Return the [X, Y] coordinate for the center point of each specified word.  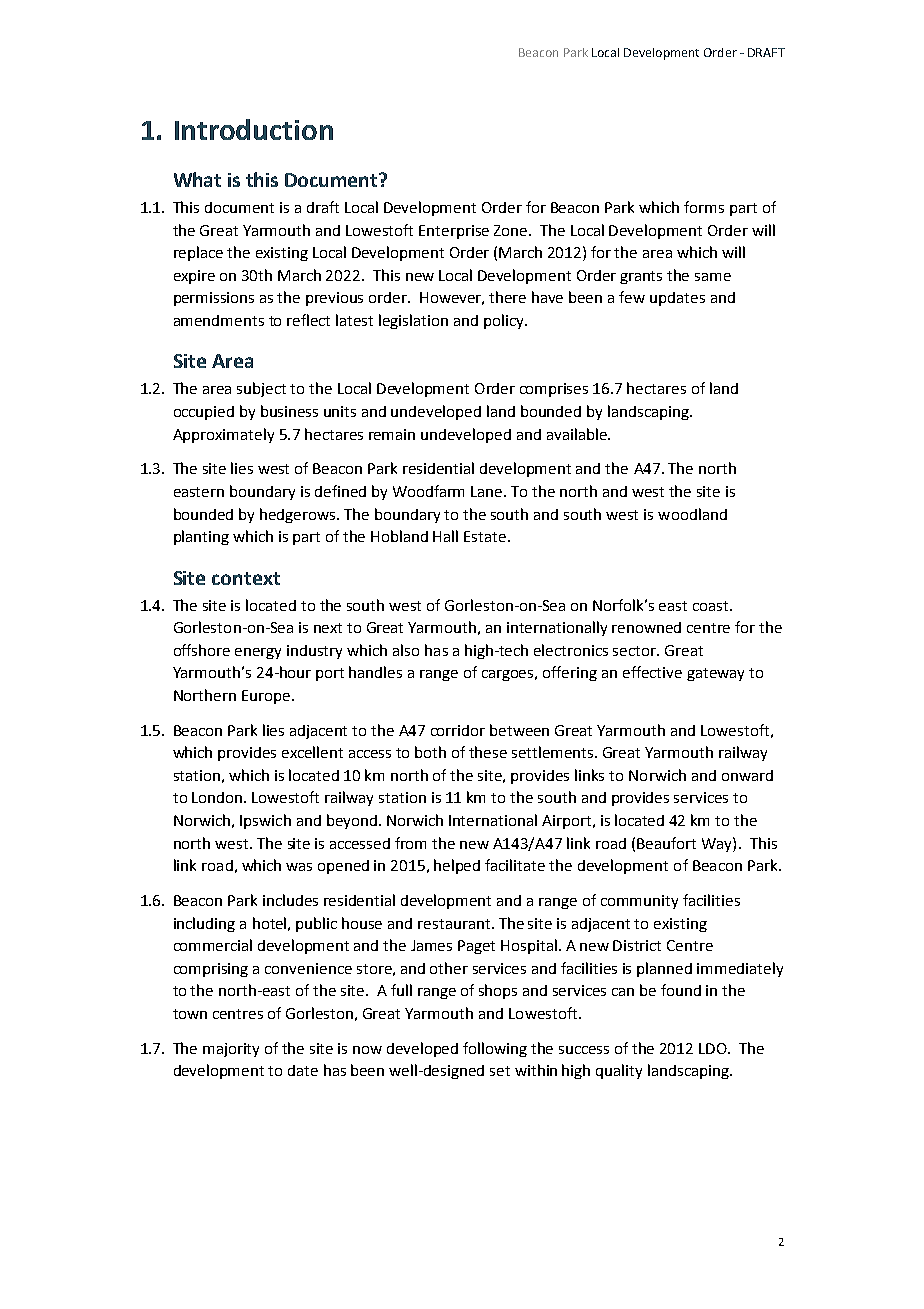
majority [231, 1050]
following [495, 1049]
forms [704, 207]
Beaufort [666, 843]
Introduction [254, 129]
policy [505, 321]
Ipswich [265, 821]
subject [261, 389]
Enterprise [454, 232]
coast [712, 606]
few [632, 297]
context [246, 578]
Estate [486, 536]
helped [457, 866]
